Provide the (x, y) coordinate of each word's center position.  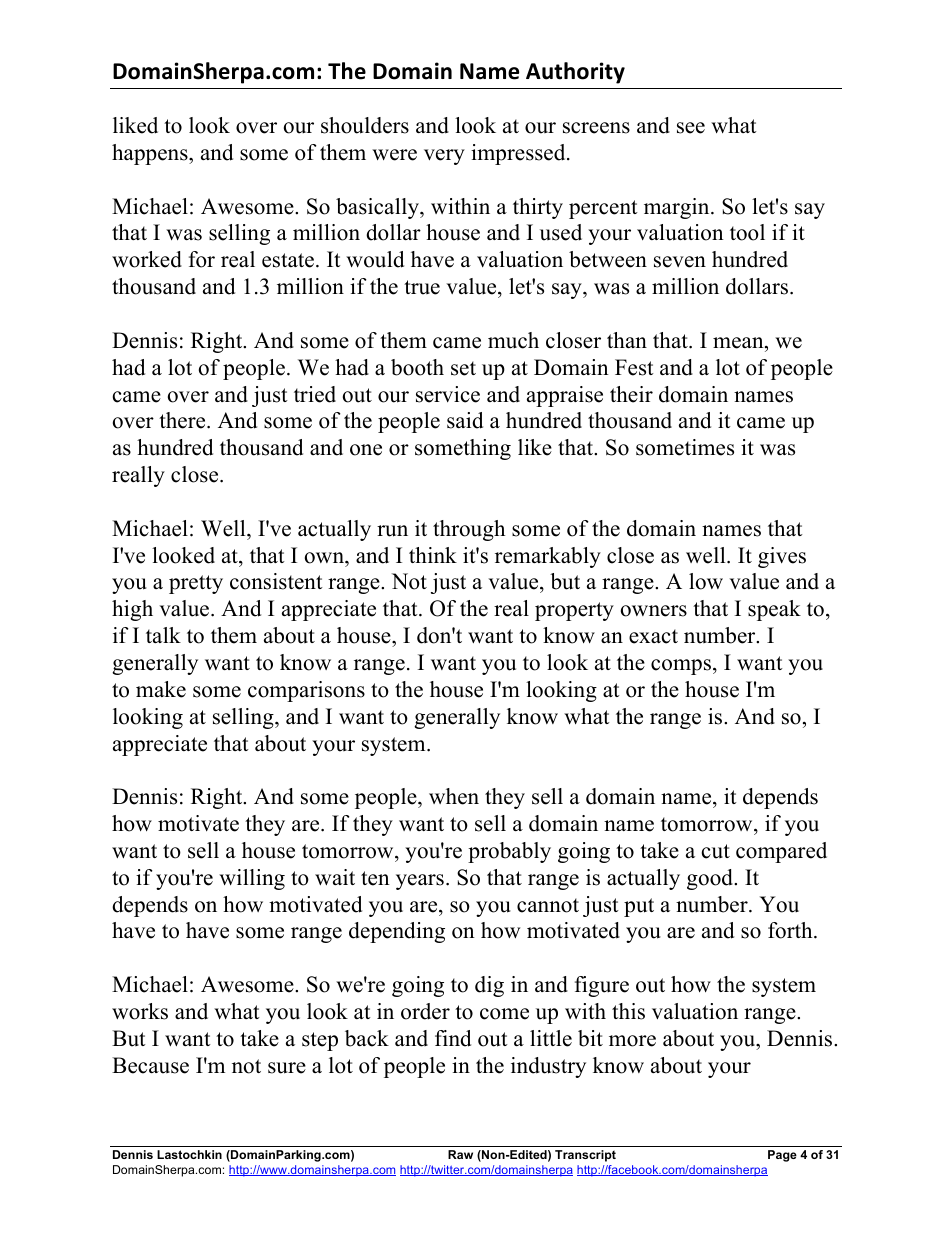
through (469, 530)
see (691, 128)
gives (782, 557)
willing (252, 879)
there (183, 420)
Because (150, 1065)
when (454, 796)
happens (151, 154)
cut (715, 851)
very (444, 157)
